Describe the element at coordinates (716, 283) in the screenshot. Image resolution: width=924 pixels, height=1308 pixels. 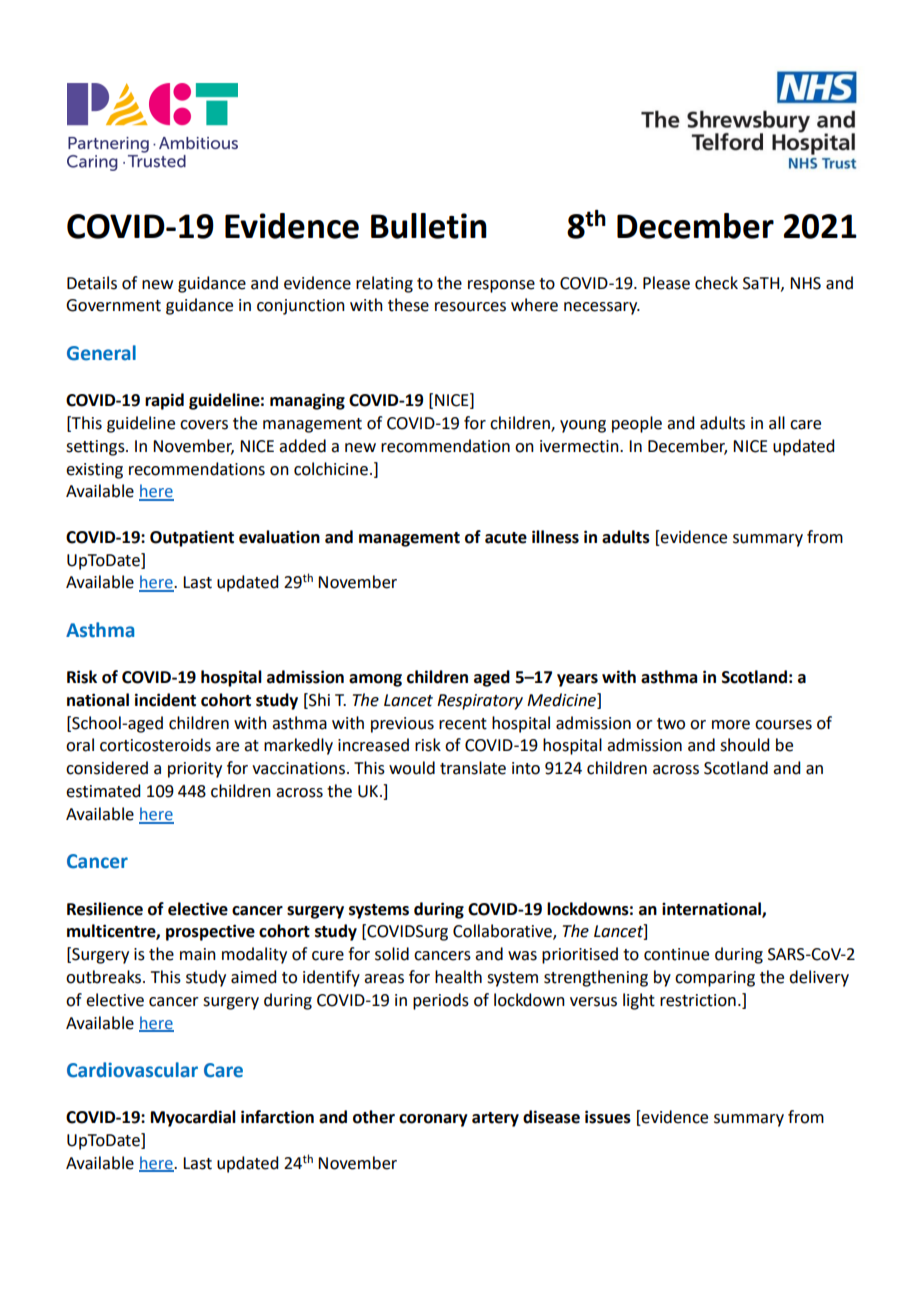
I see `check` at that location.
